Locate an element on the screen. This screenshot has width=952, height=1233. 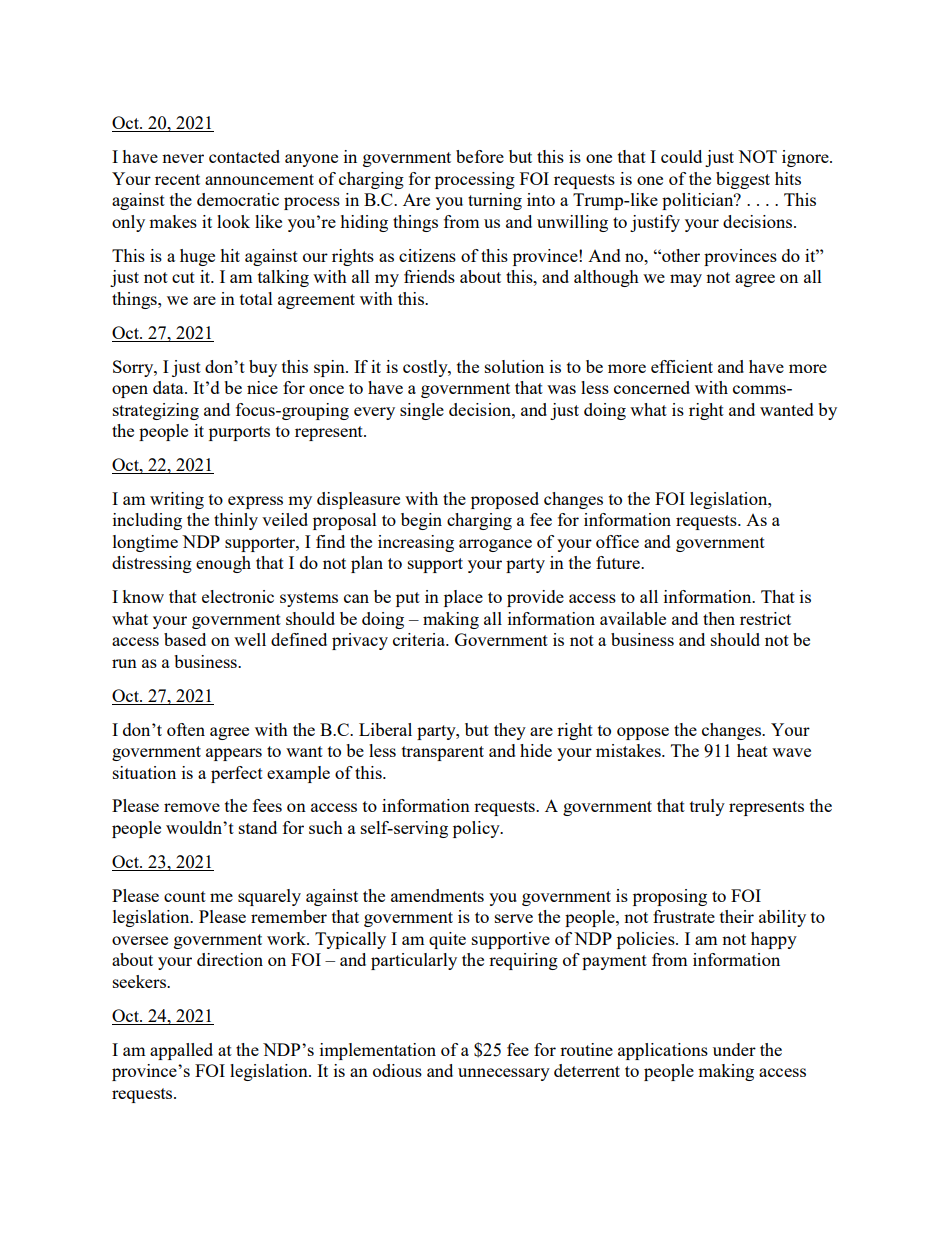
data is located at coordinates (169, 387).
